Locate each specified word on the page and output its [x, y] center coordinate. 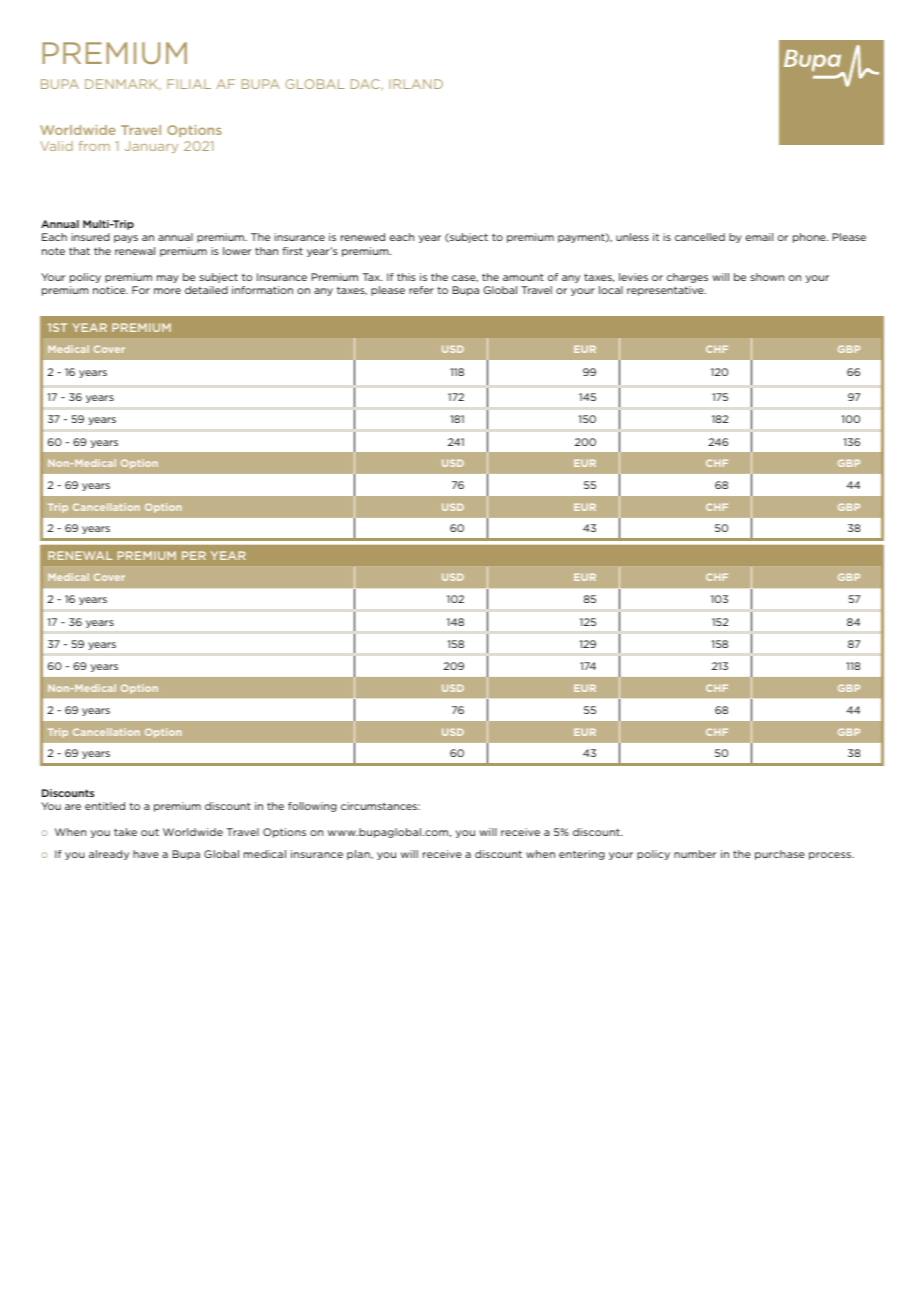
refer [421, 290]
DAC [365, 84]
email [759, 237]
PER [194, 555]
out [150, 832]
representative [666, 291]
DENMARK [123, 85]
